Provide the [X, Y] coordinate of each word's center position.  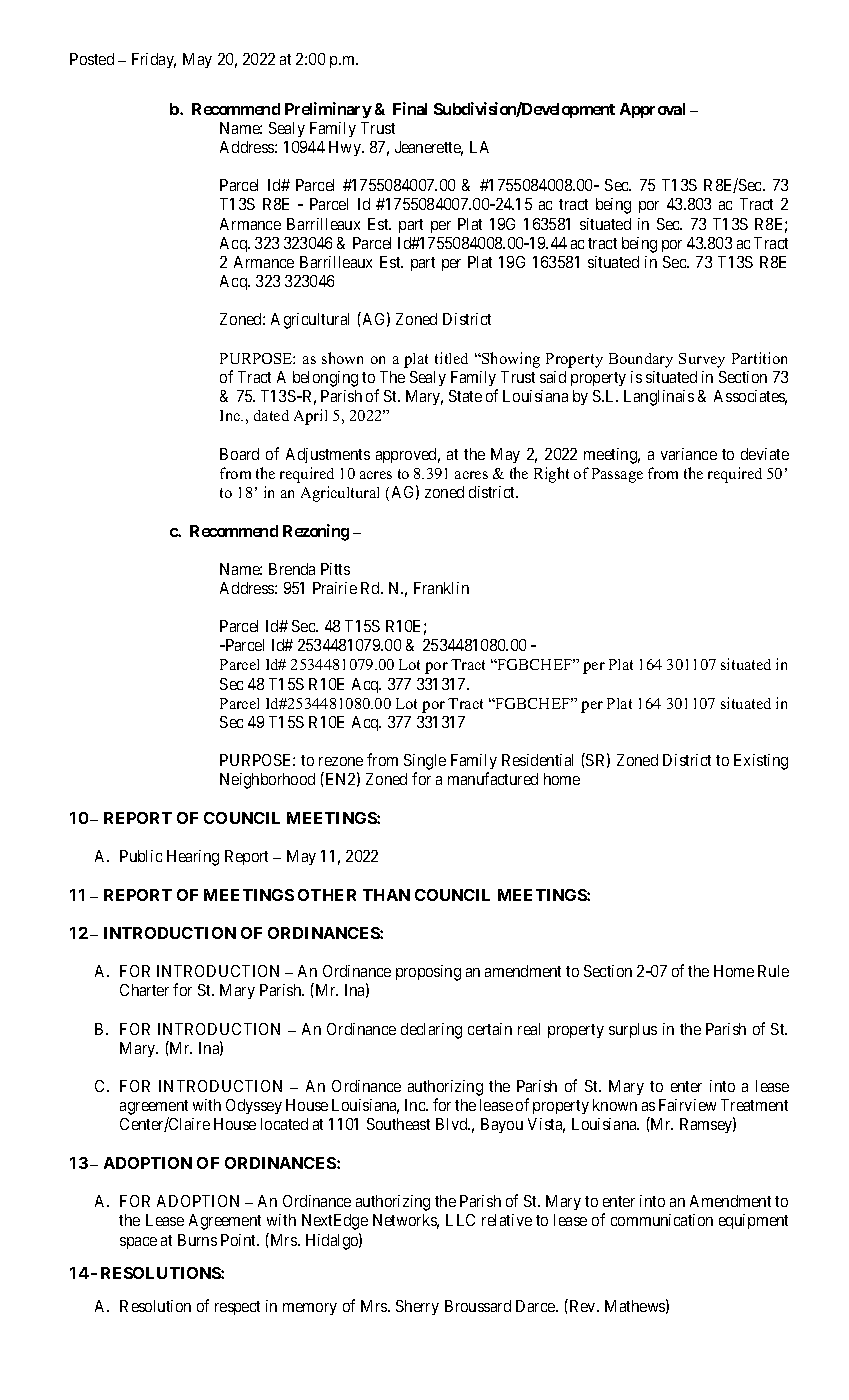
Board [239, 454]
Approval [652, 110]
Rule [773, 971]
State [465, 396]
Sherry [417, 1307]
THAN [386, 895]
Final [410, 108]
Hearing [193, 858]
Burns [197, 1240]
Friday [154, 60]
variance [689, 454]
